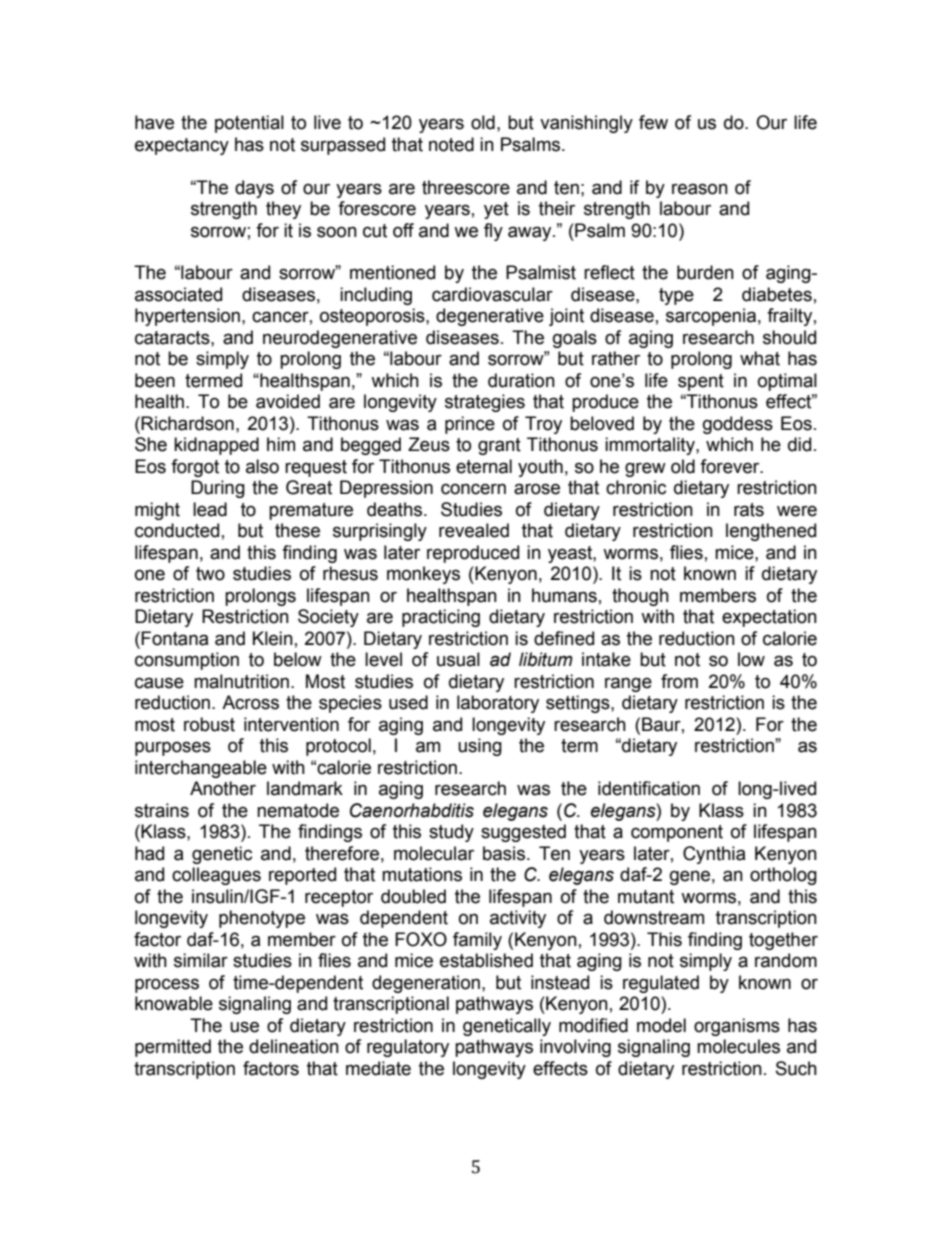  I want to click on forever, so click(731, 466).
